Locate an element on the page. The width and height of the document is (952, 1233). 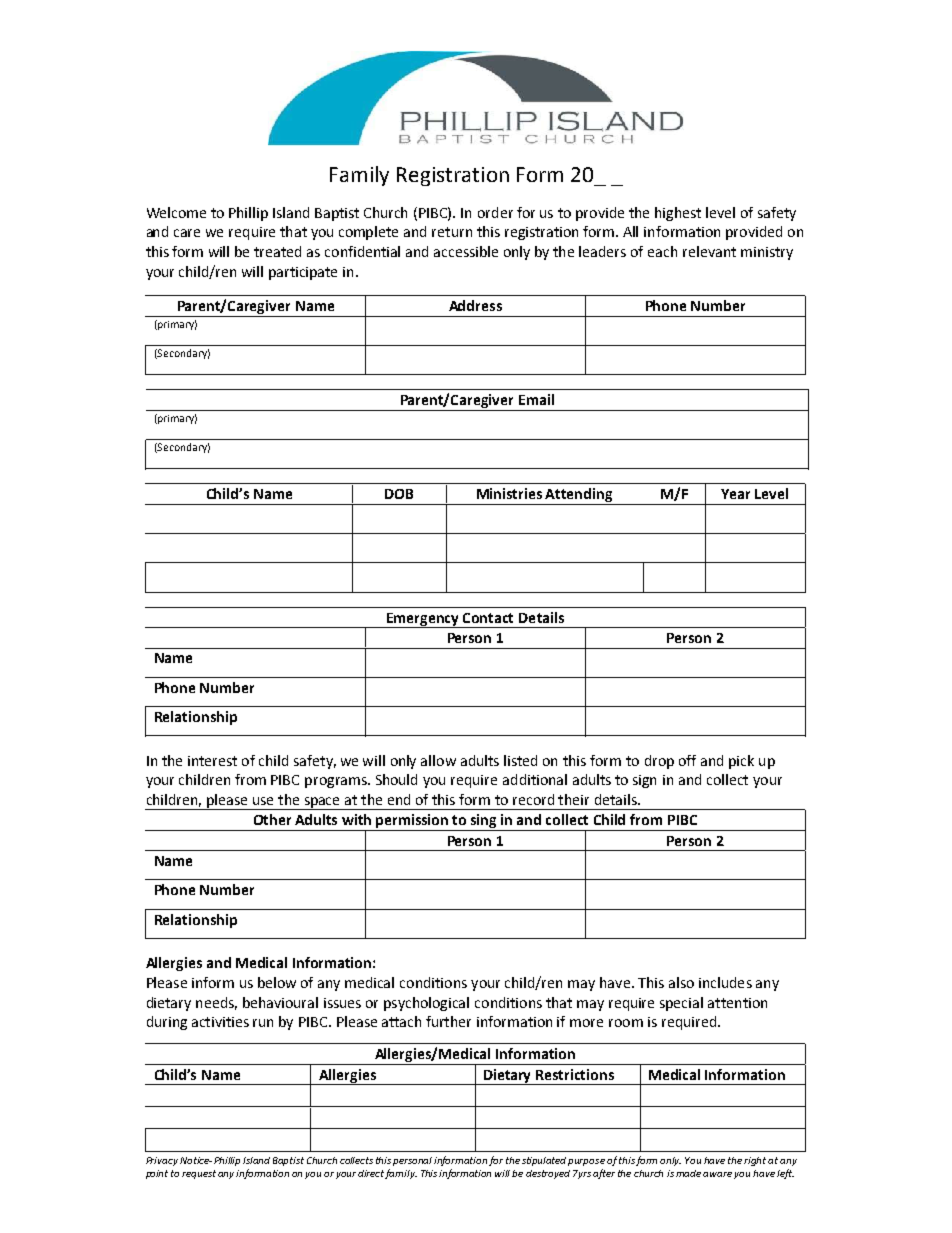
Email is located at coordinates (536, 399).
